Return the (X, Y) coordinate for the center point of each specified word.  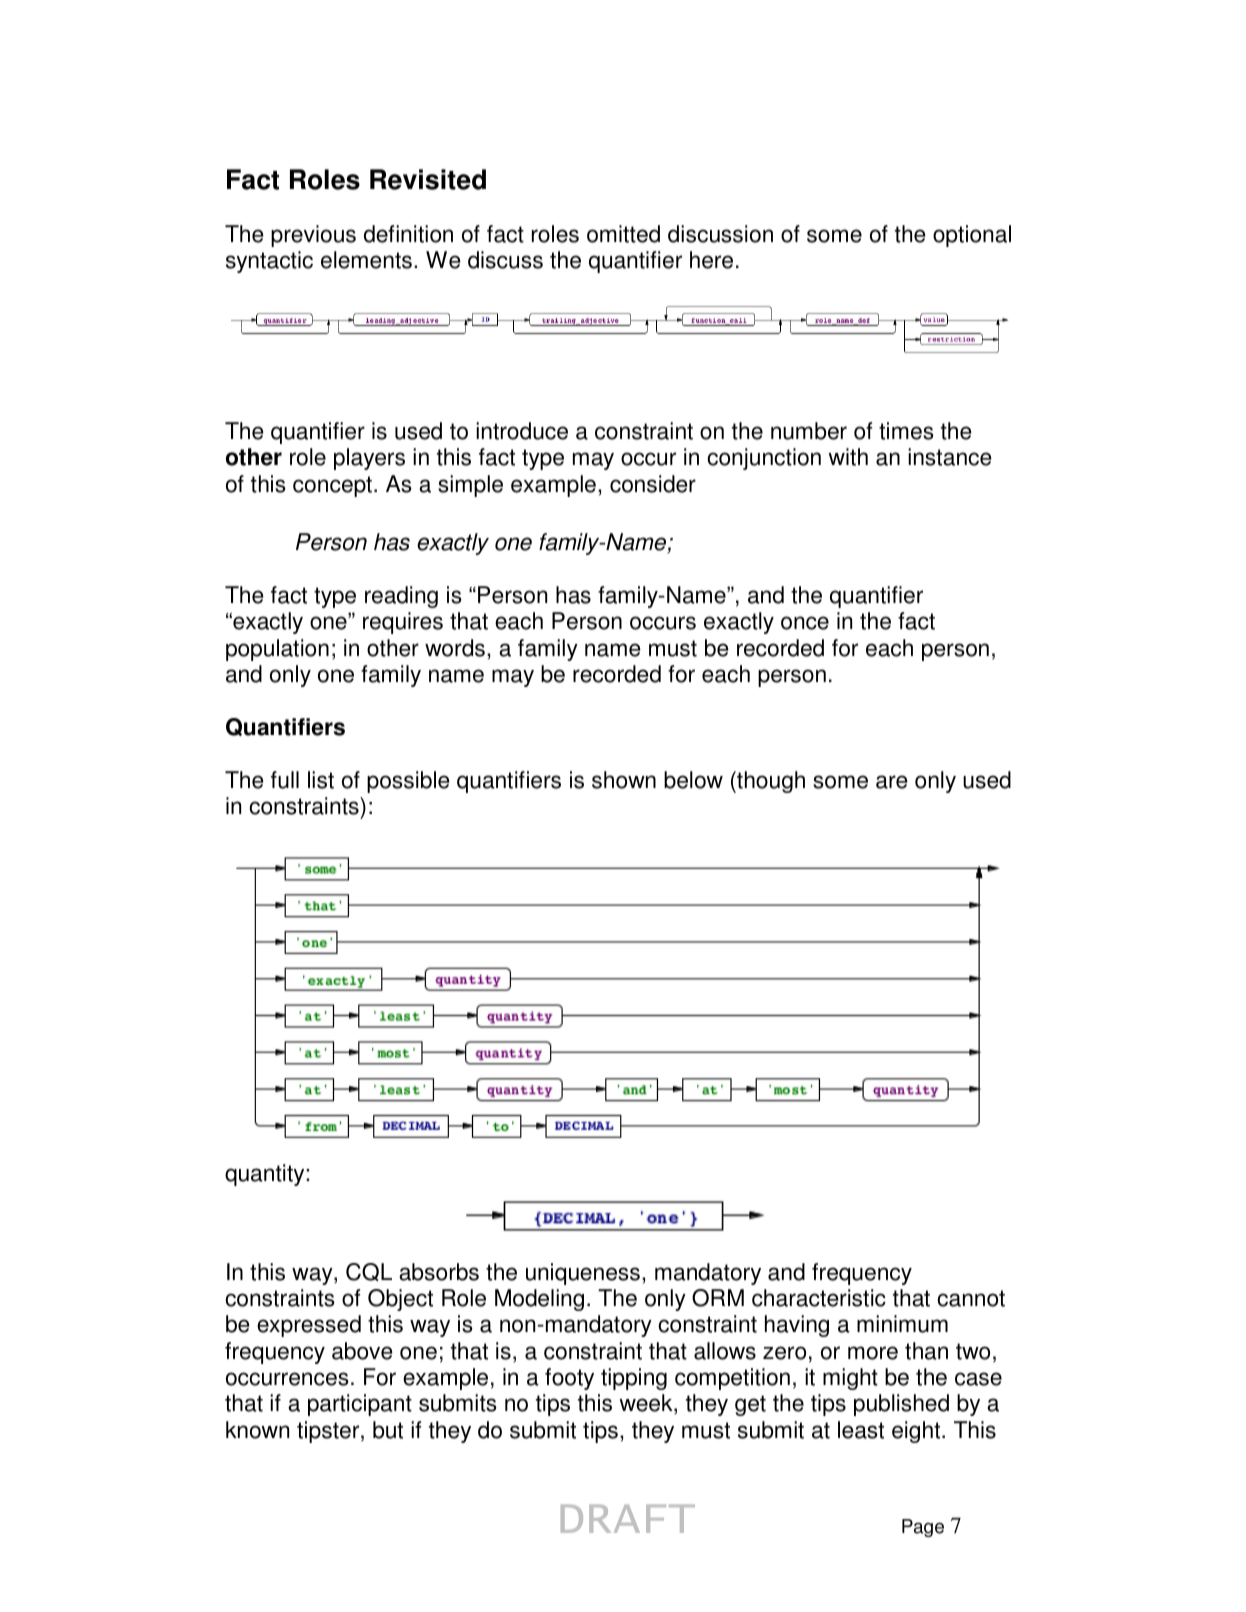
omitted (623, 234)
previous (313, 236)
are (891, 782)
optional (972, 236)
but (388, 1430)
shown (624, 780)
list (321, 780)
